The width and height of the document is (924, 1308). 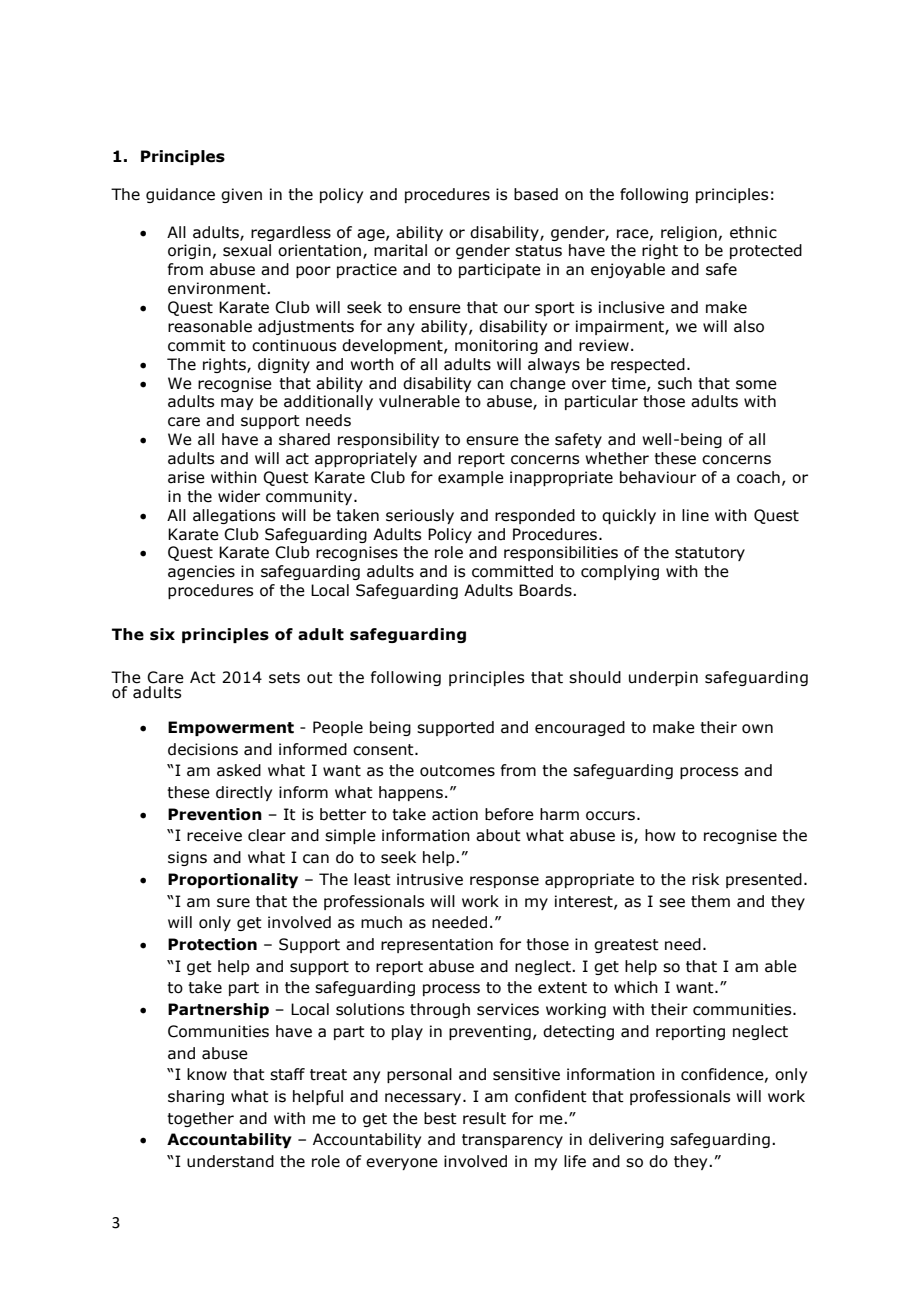 What do you see at coordinates (230, 1161) in the document?
I see `understand` at bounding box center [230, 1161].
